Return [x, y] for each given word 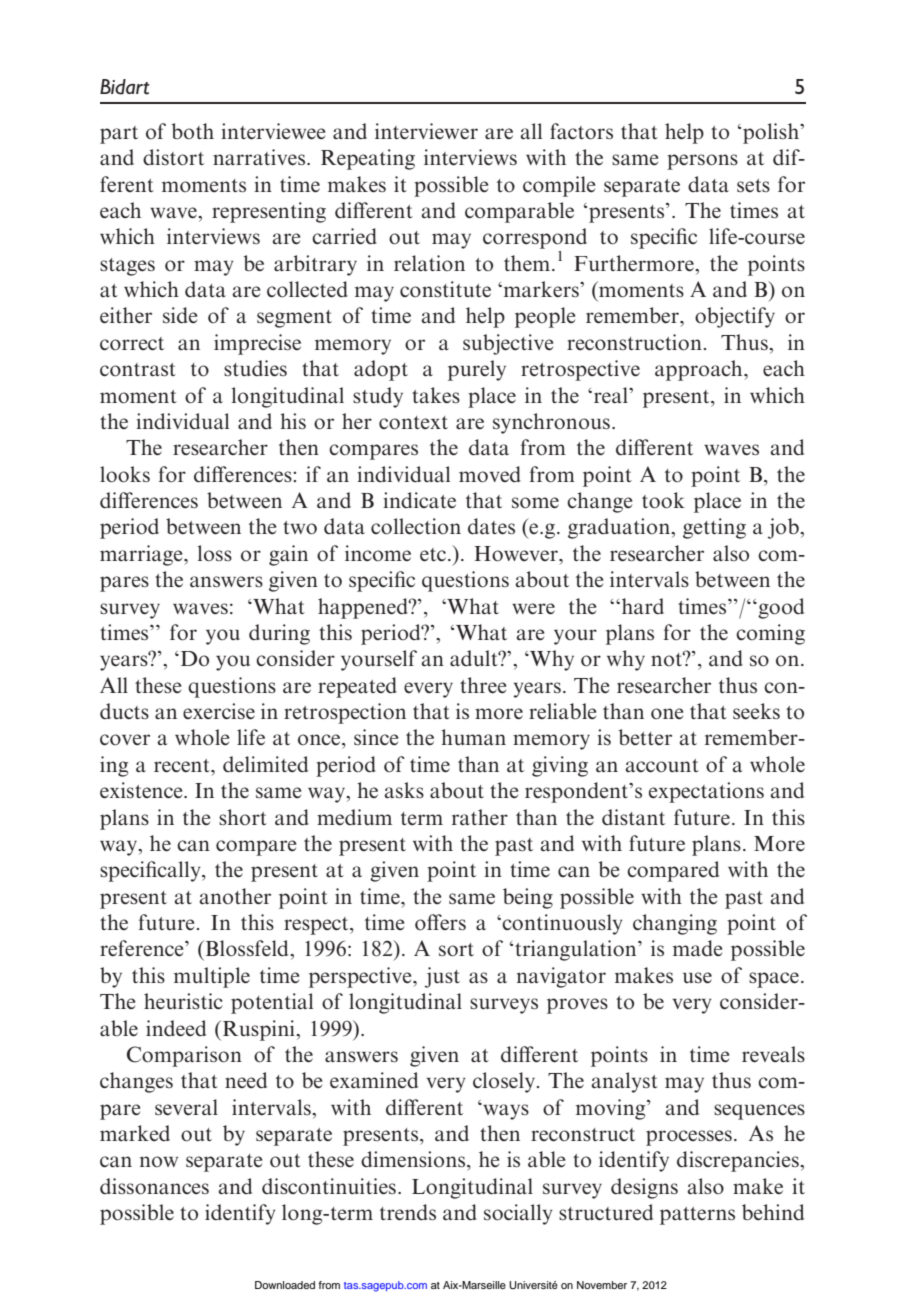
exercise [219, 711]
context [413, 423]
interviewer [426, 131]
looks [125, 474]
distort [173, 157]
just [442, 977]
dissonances [154, 1186]
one [667, 714]
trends [408, 1212]
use [697, 978]
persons [702, 162]
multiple [212, 977]
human [473, 737]
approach [700, 370]
